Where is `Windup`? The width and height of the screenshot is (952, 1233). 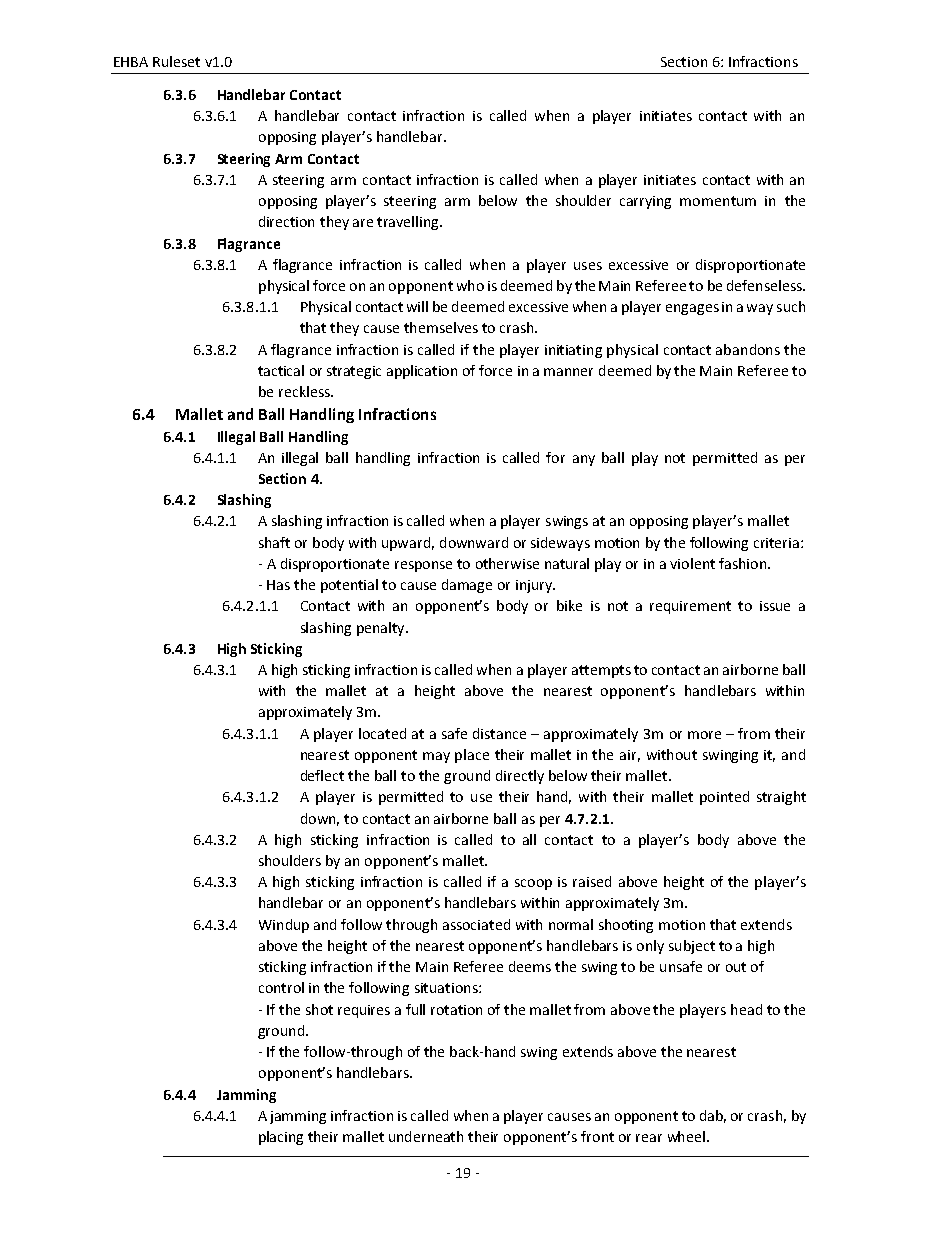 Windup is located at coordinates (284, 926).
